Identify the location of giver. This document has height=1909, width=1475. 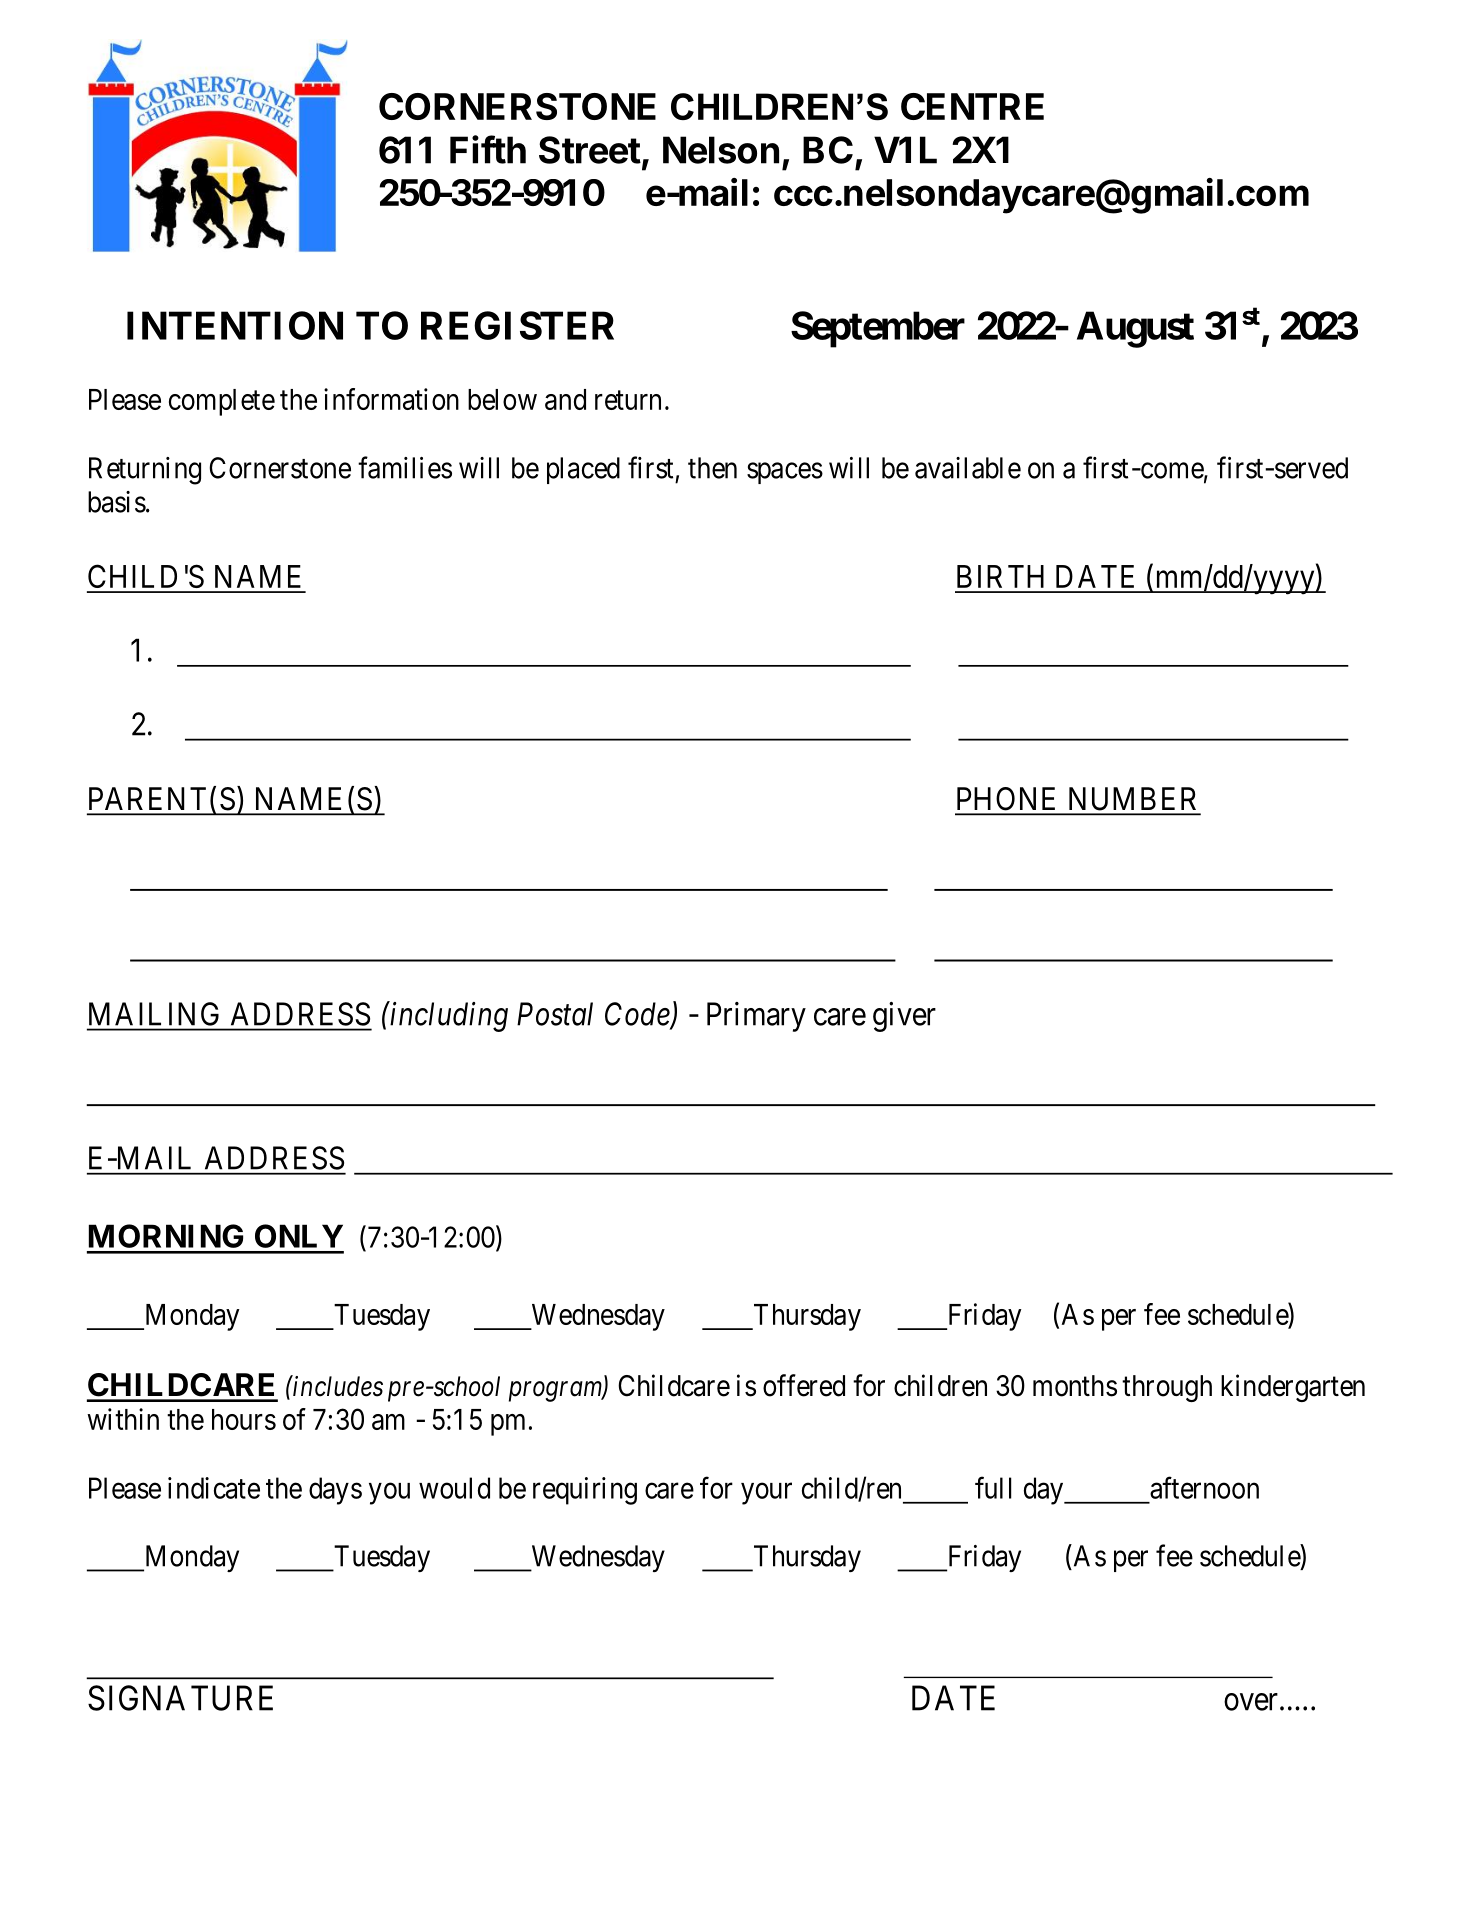
(904, 1017).
